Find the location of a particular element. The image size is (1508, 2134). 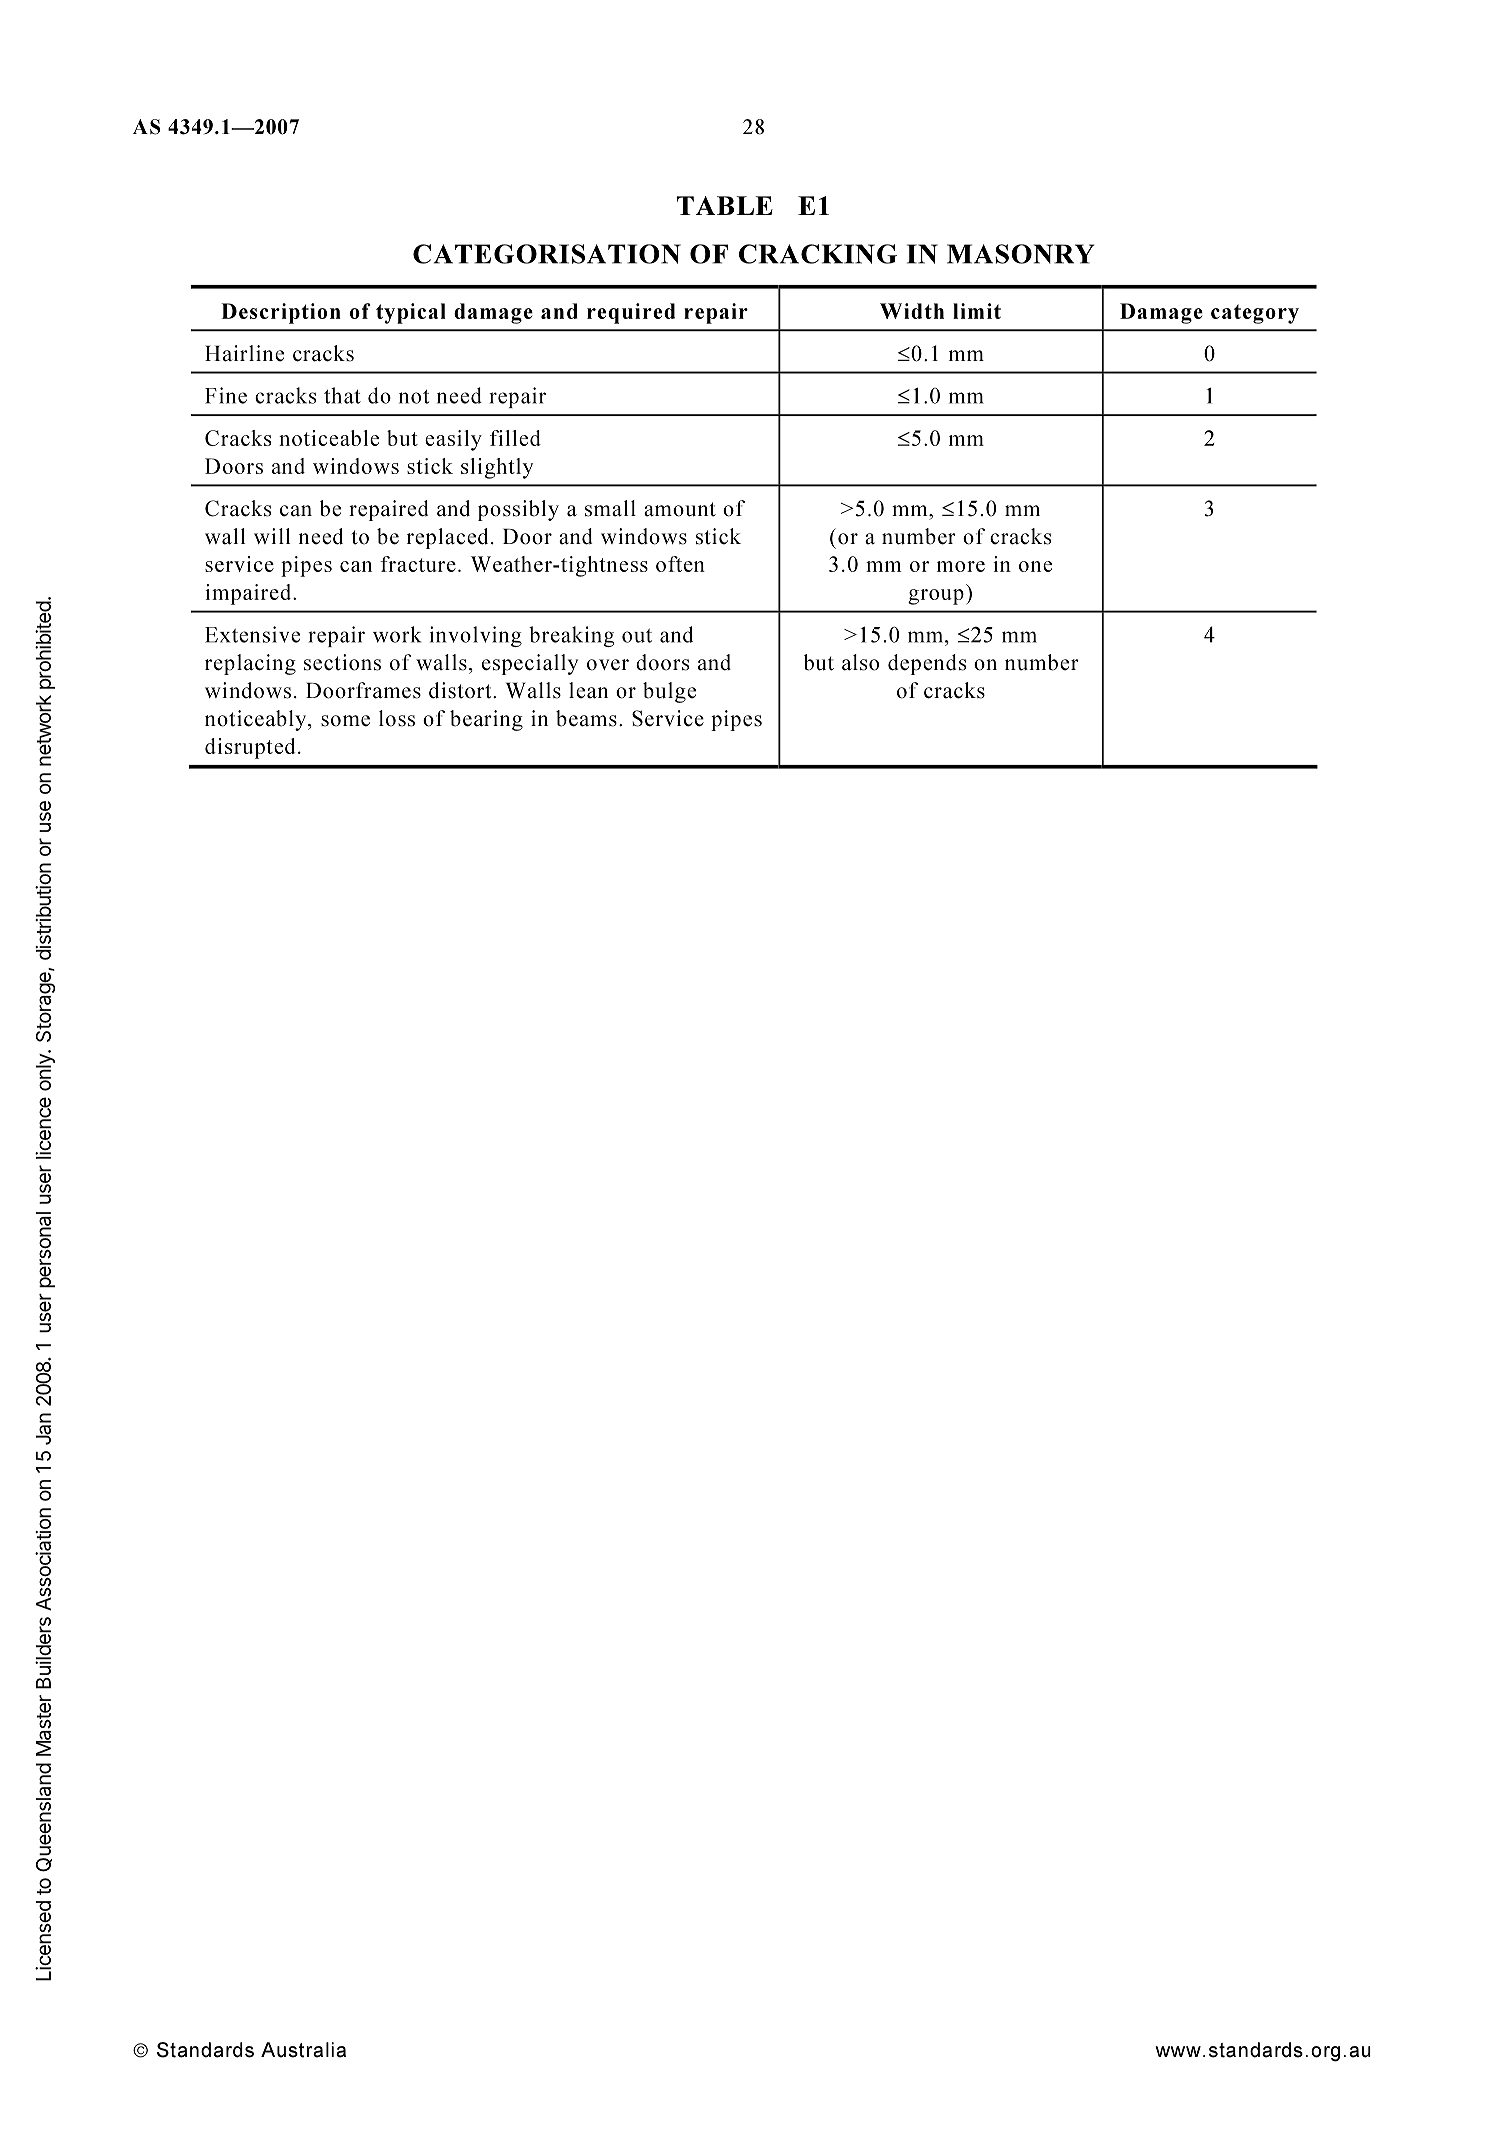

MASONRY is located at coordinates (1021, 254).
